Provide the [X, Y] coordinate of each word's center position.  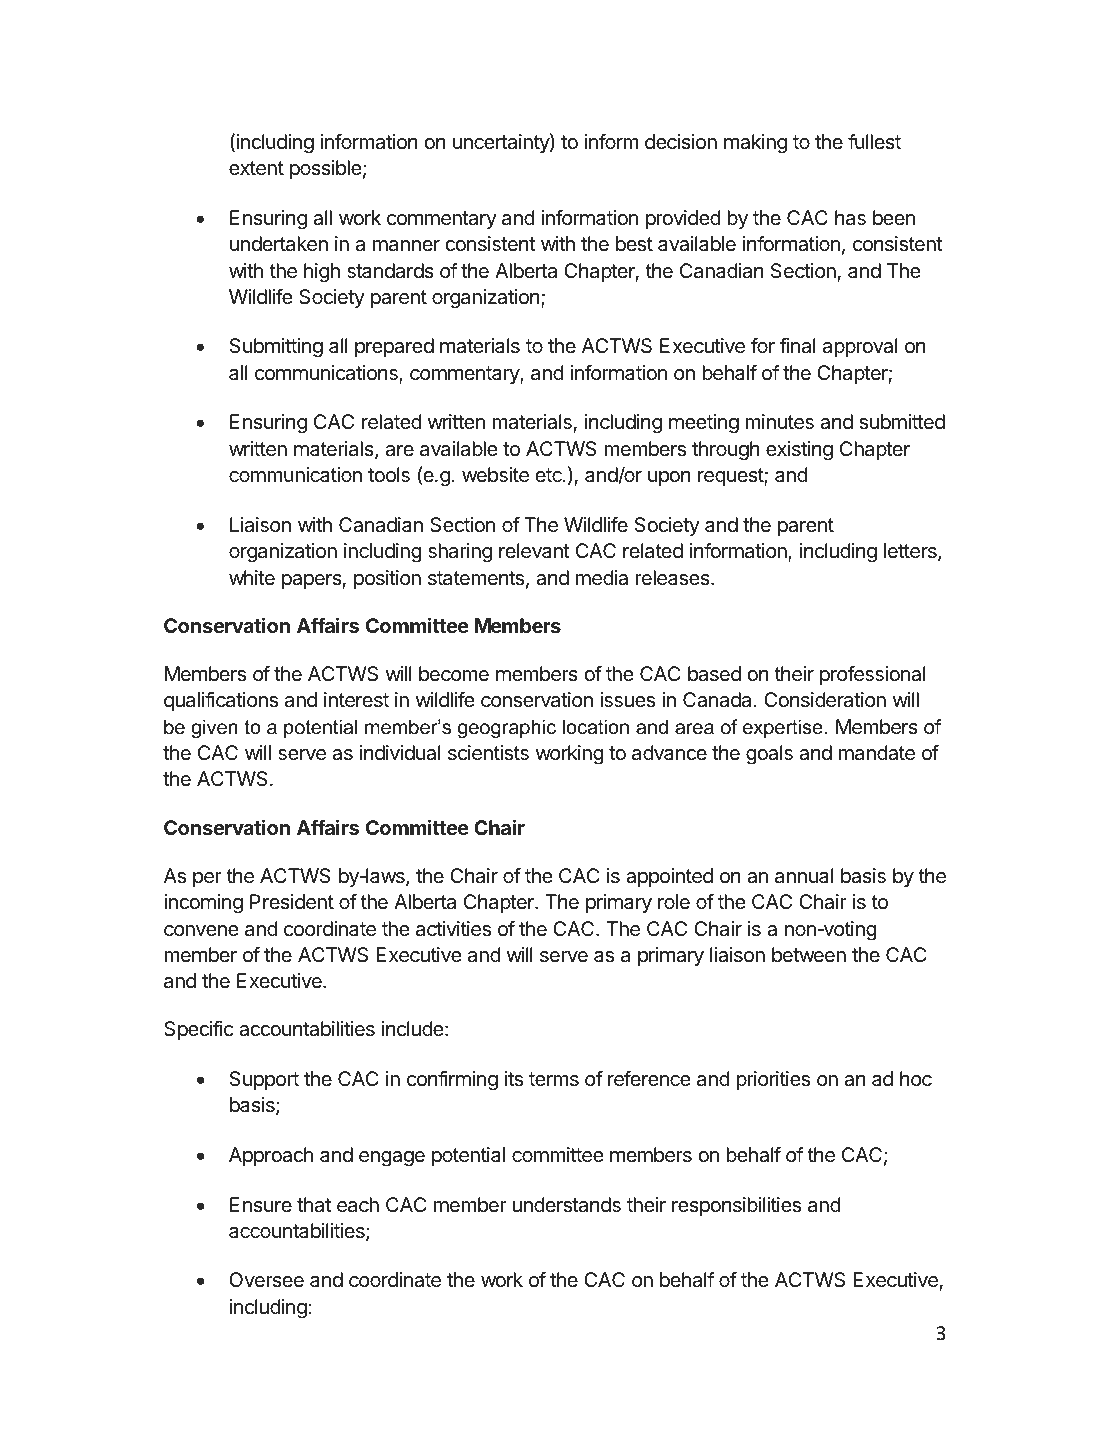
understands [566, 1205]
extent [256, 168]
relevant [534, 551]
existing [799, 451]
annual [804, 876]
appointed [669, 877]
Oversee [266, 1279]
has [850, 218]
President [292, 902]
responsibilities [736, 1206]
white [252, 577]
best [634, 244]
